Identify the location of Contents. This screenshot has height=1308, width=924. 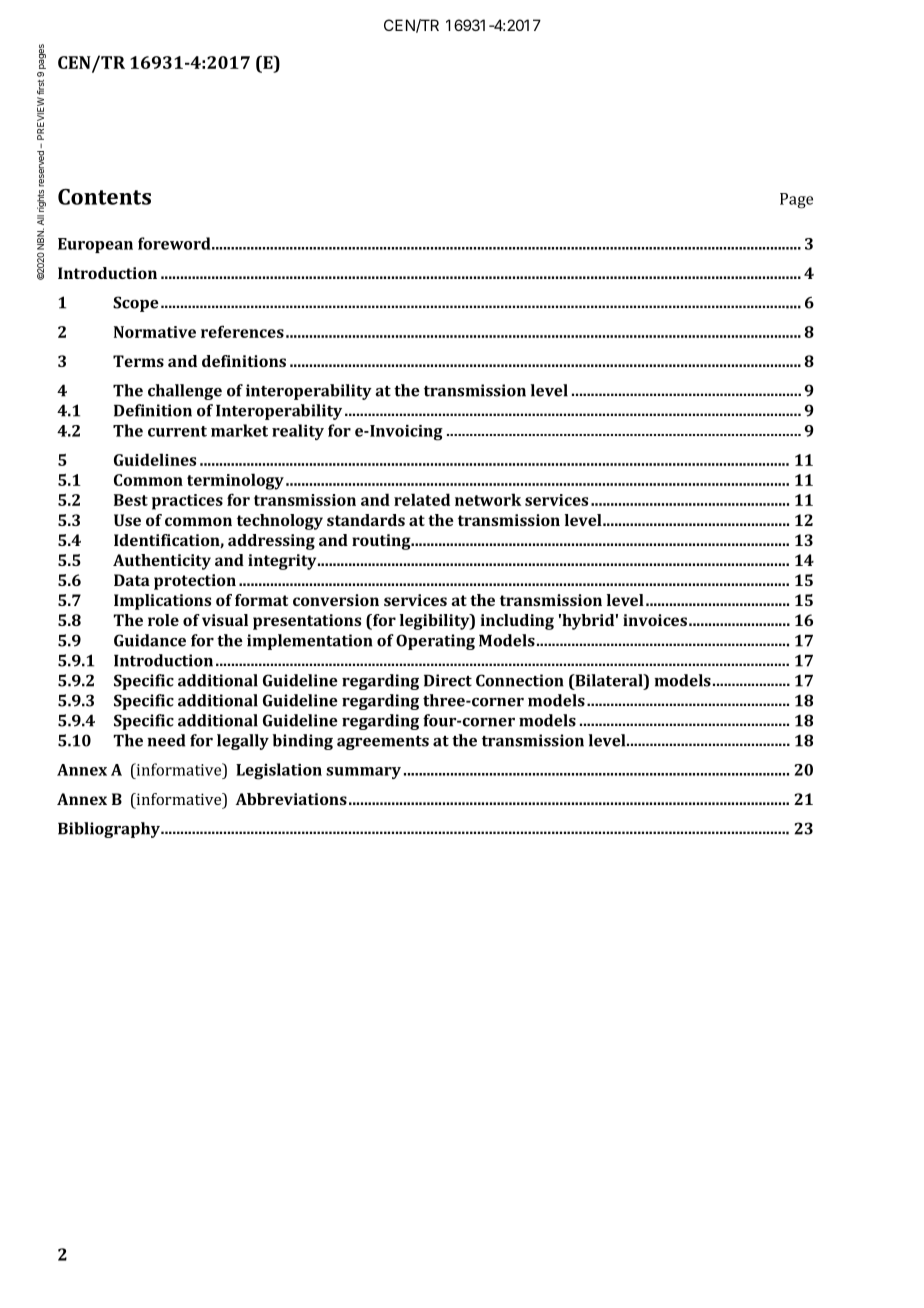
(104, 197).
